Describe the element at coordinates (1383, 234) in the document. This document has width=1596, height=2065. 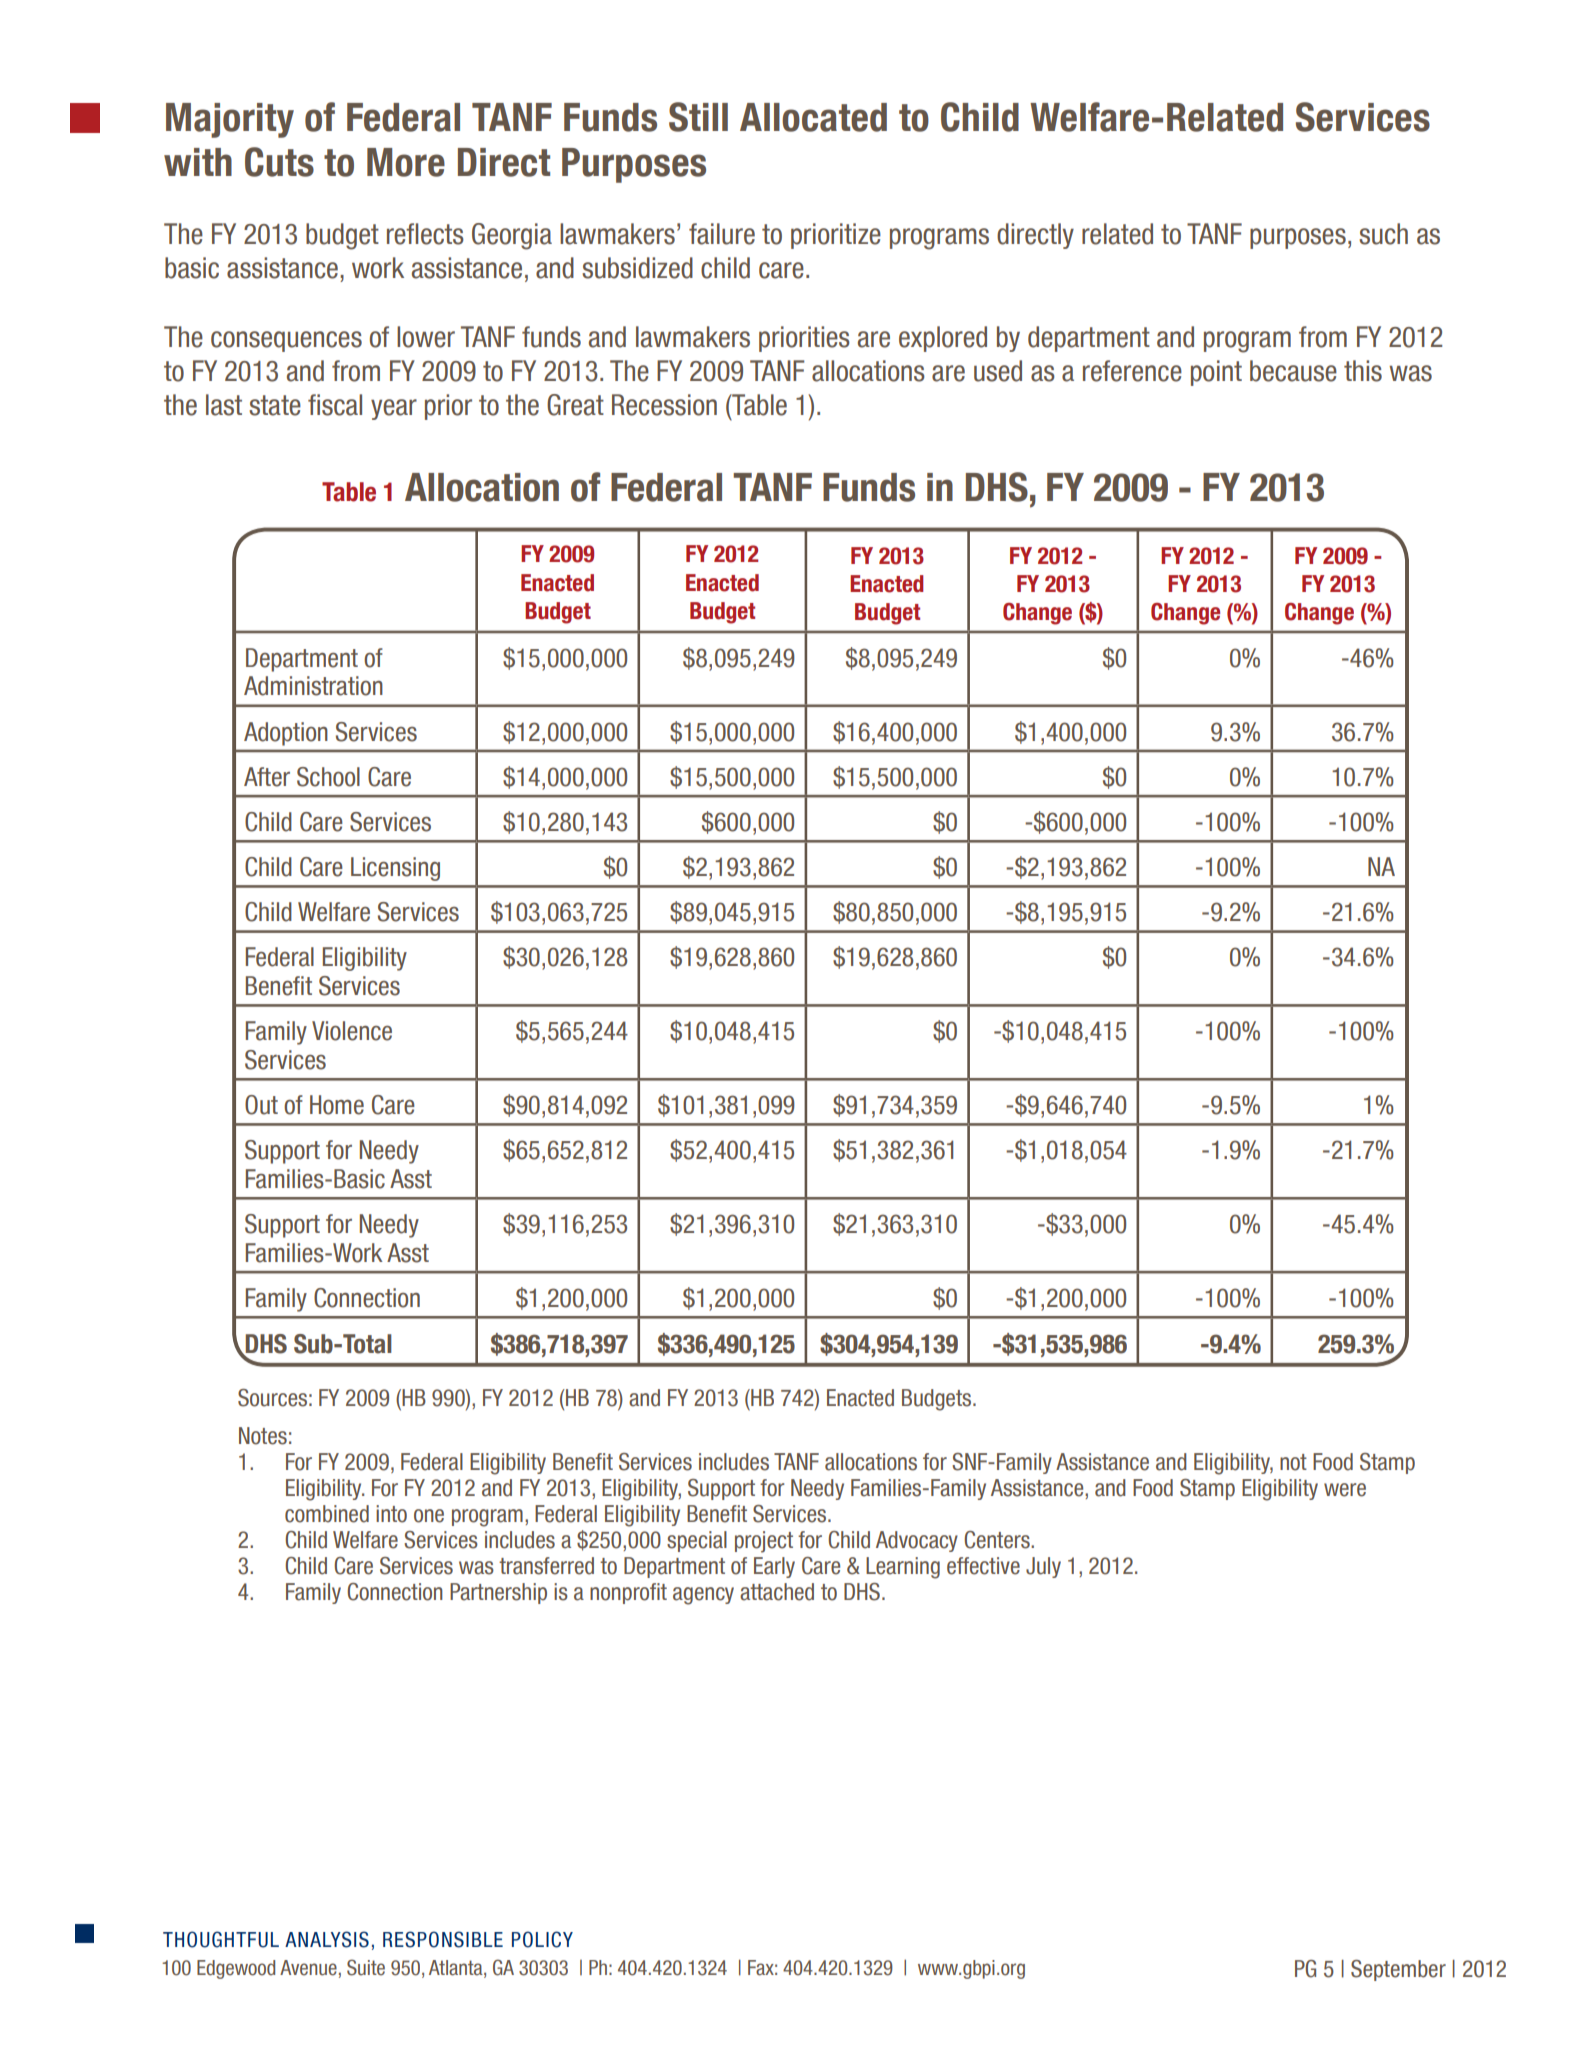
I see `such` at that location.
